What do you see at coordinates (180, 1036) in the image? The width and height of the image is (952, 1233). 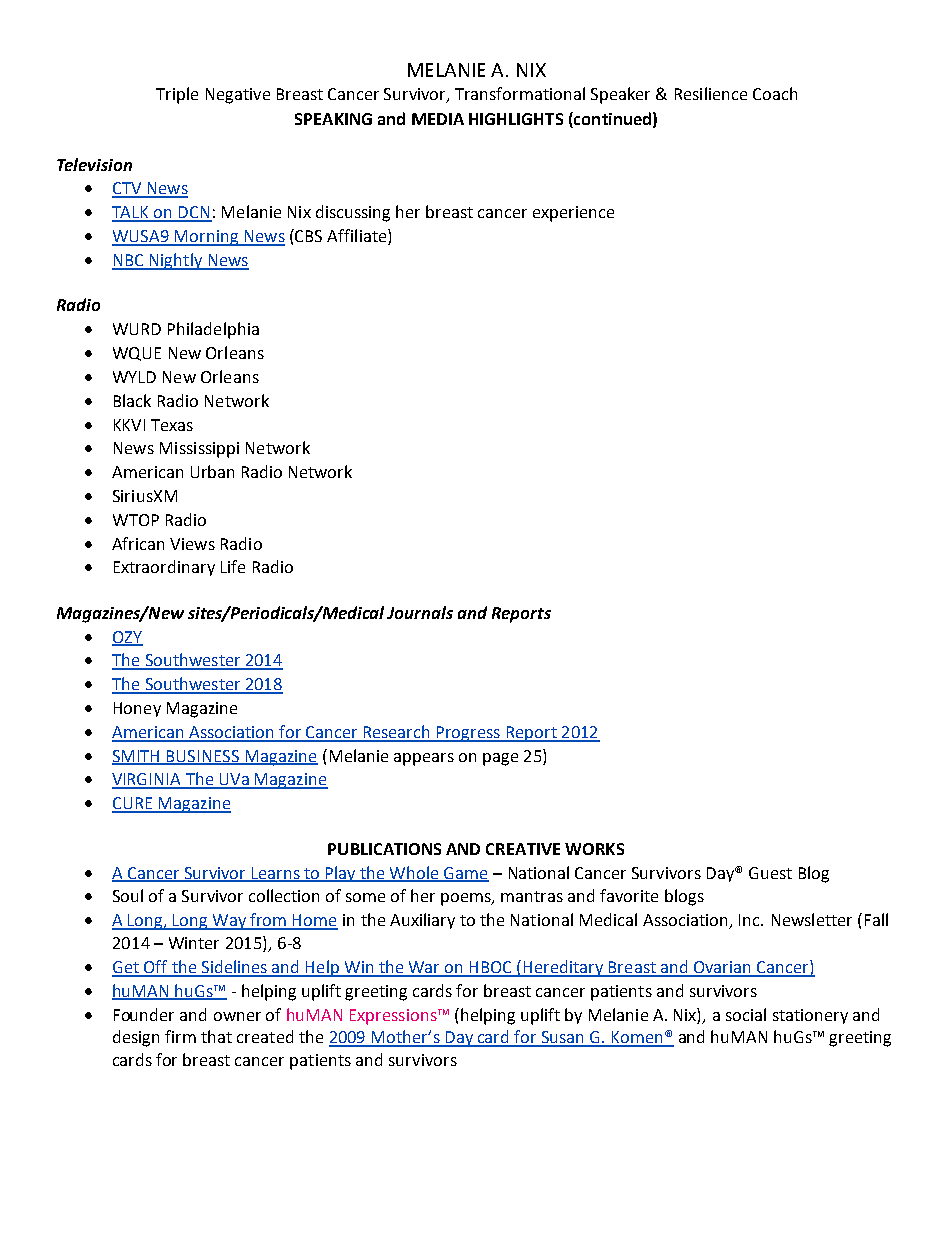 I see `firm` at bounding box center [180, 1036].
